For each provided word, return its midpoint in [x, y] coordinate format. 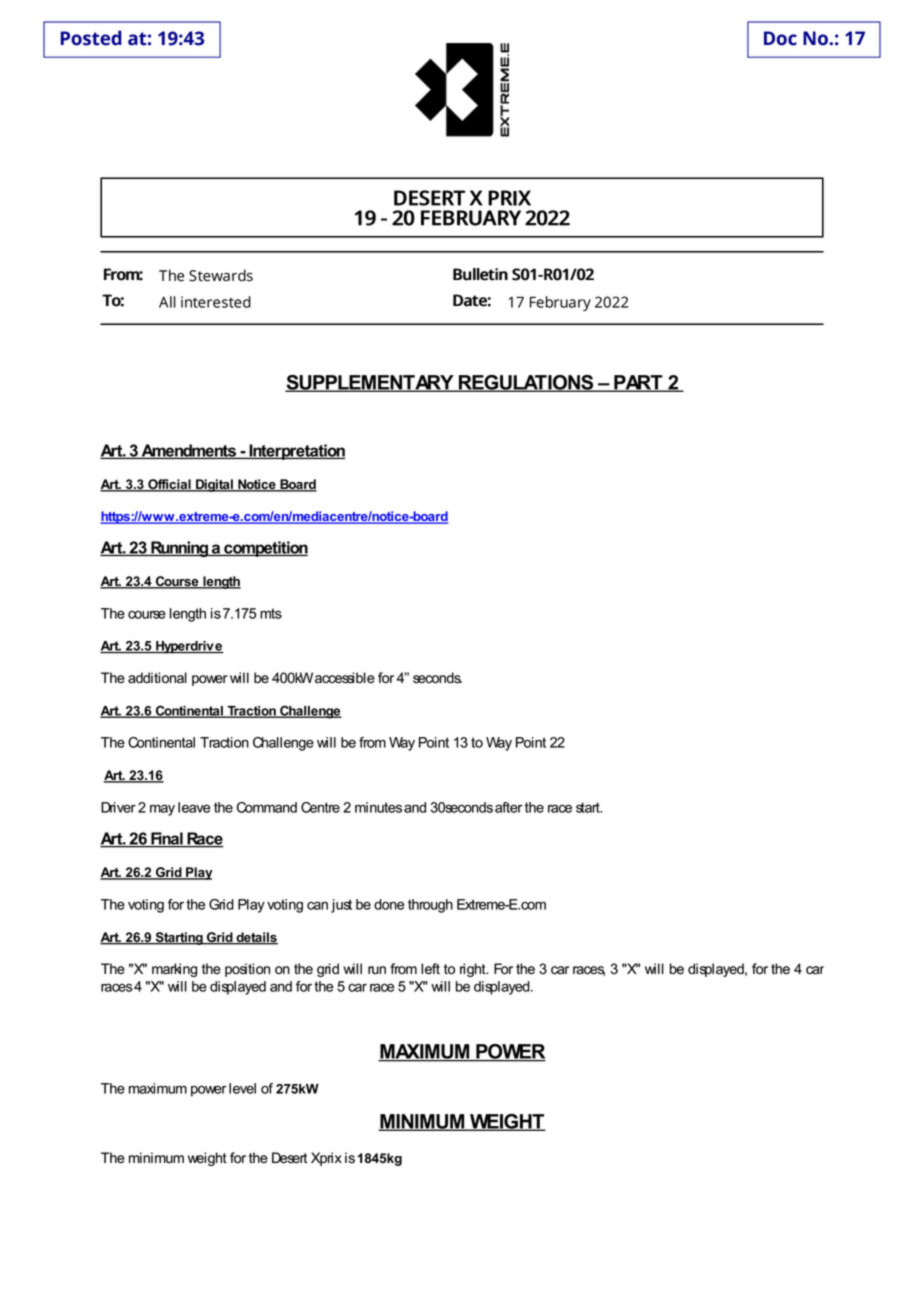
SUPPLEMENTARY [370, 383]
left [430, 969]
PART [638, 383]
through [430, 906]
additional [157, 678]
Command [267, 807]
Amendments [188, 451]
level [242, 1088]
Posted [91, 38]
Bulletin [480, 274]
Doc [780, 38]
